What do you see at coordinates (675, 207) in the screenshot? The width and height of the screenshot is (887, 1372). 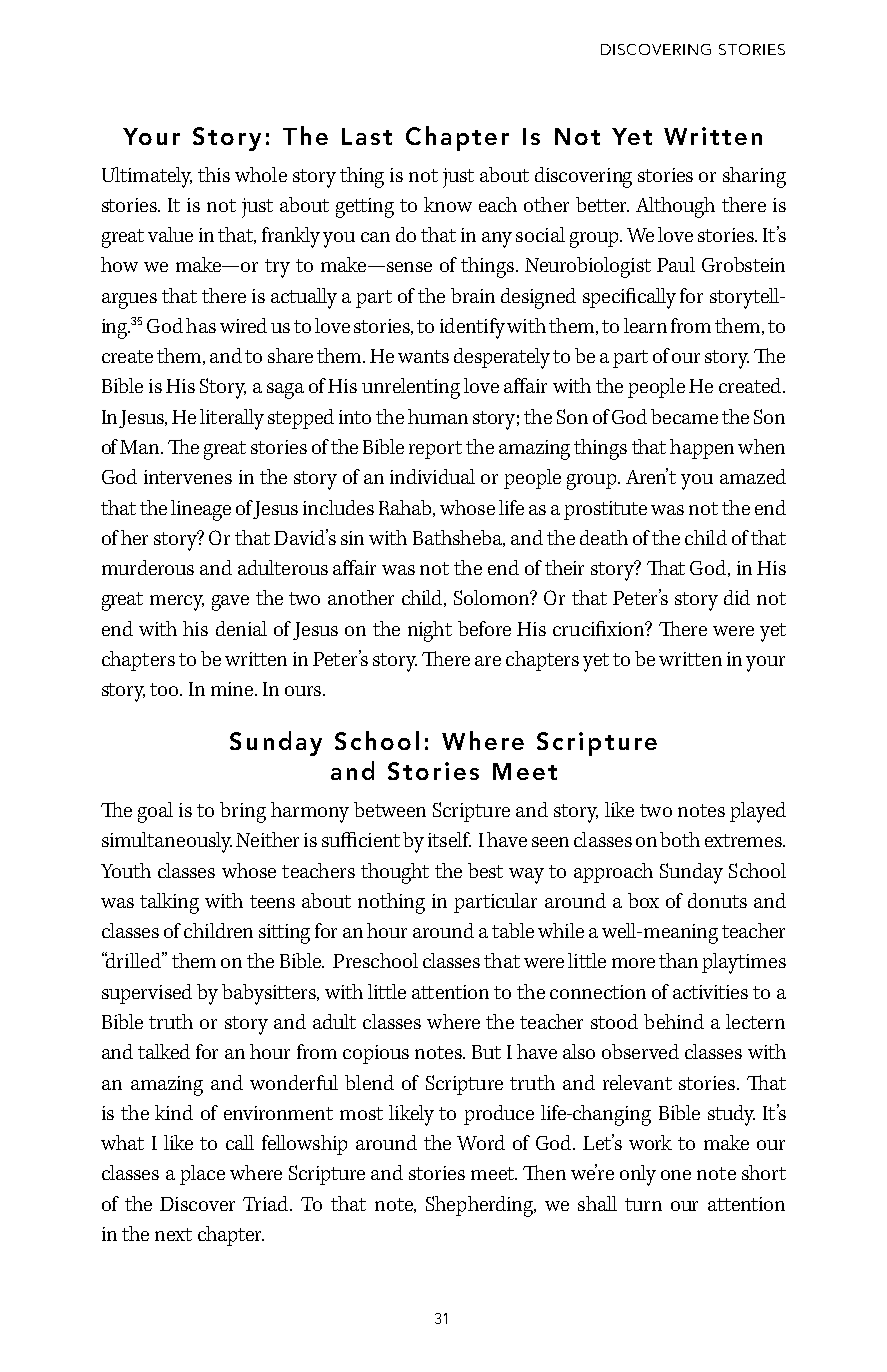 I see `Although` at bounding box center [675, 207].
